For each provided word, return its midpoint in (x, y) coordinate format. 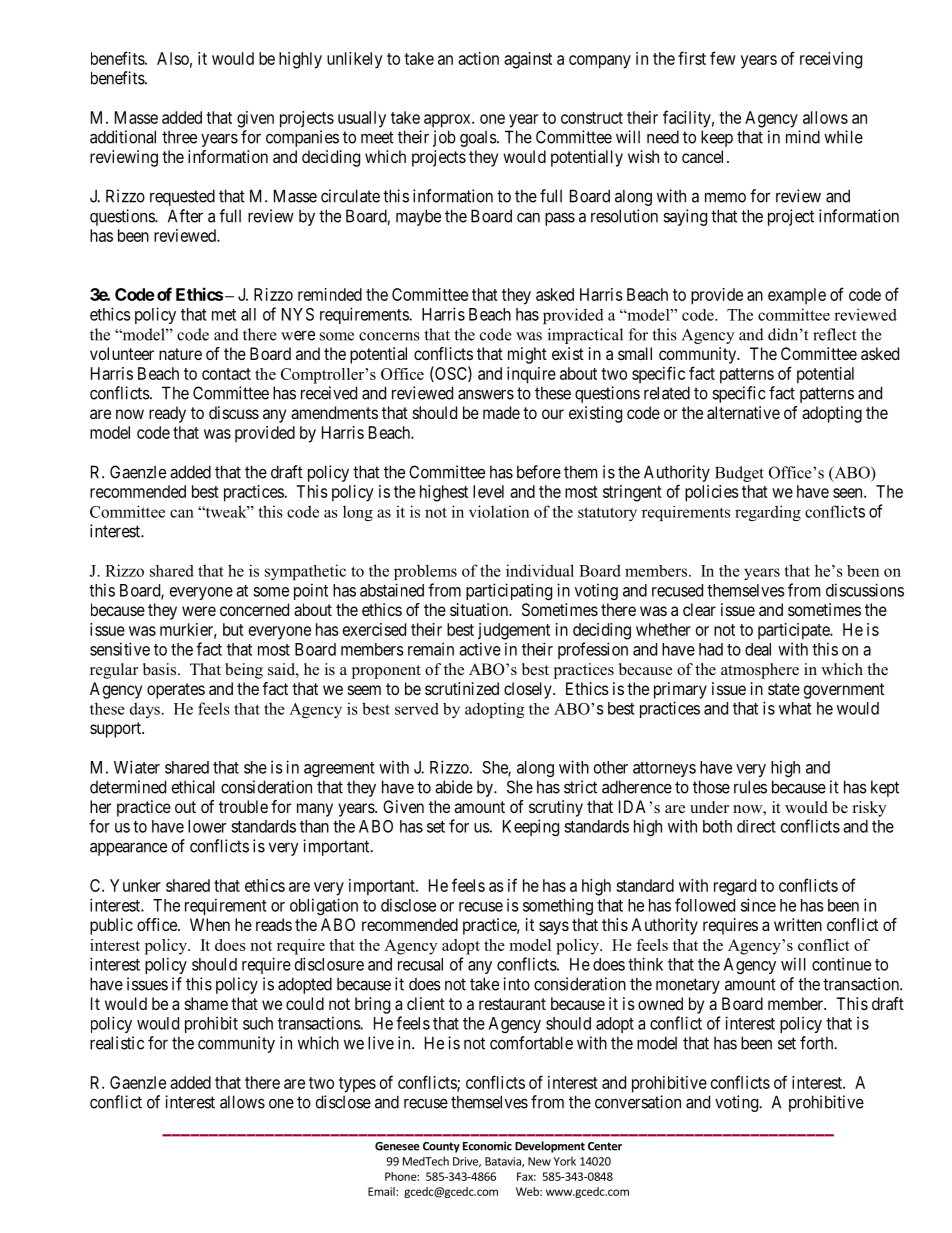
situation (480, 609)
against (528, 60)
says (554, 928)
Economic (487, 1146)
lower (207, 826)
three (179, 137)
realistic (117, 1043)
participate (794, 631)
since (758, 905)
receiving (831, 60)
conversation (638, 1102)
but (233, 629)
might (527, 355)
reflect (834, 334)
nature (180, 354)
